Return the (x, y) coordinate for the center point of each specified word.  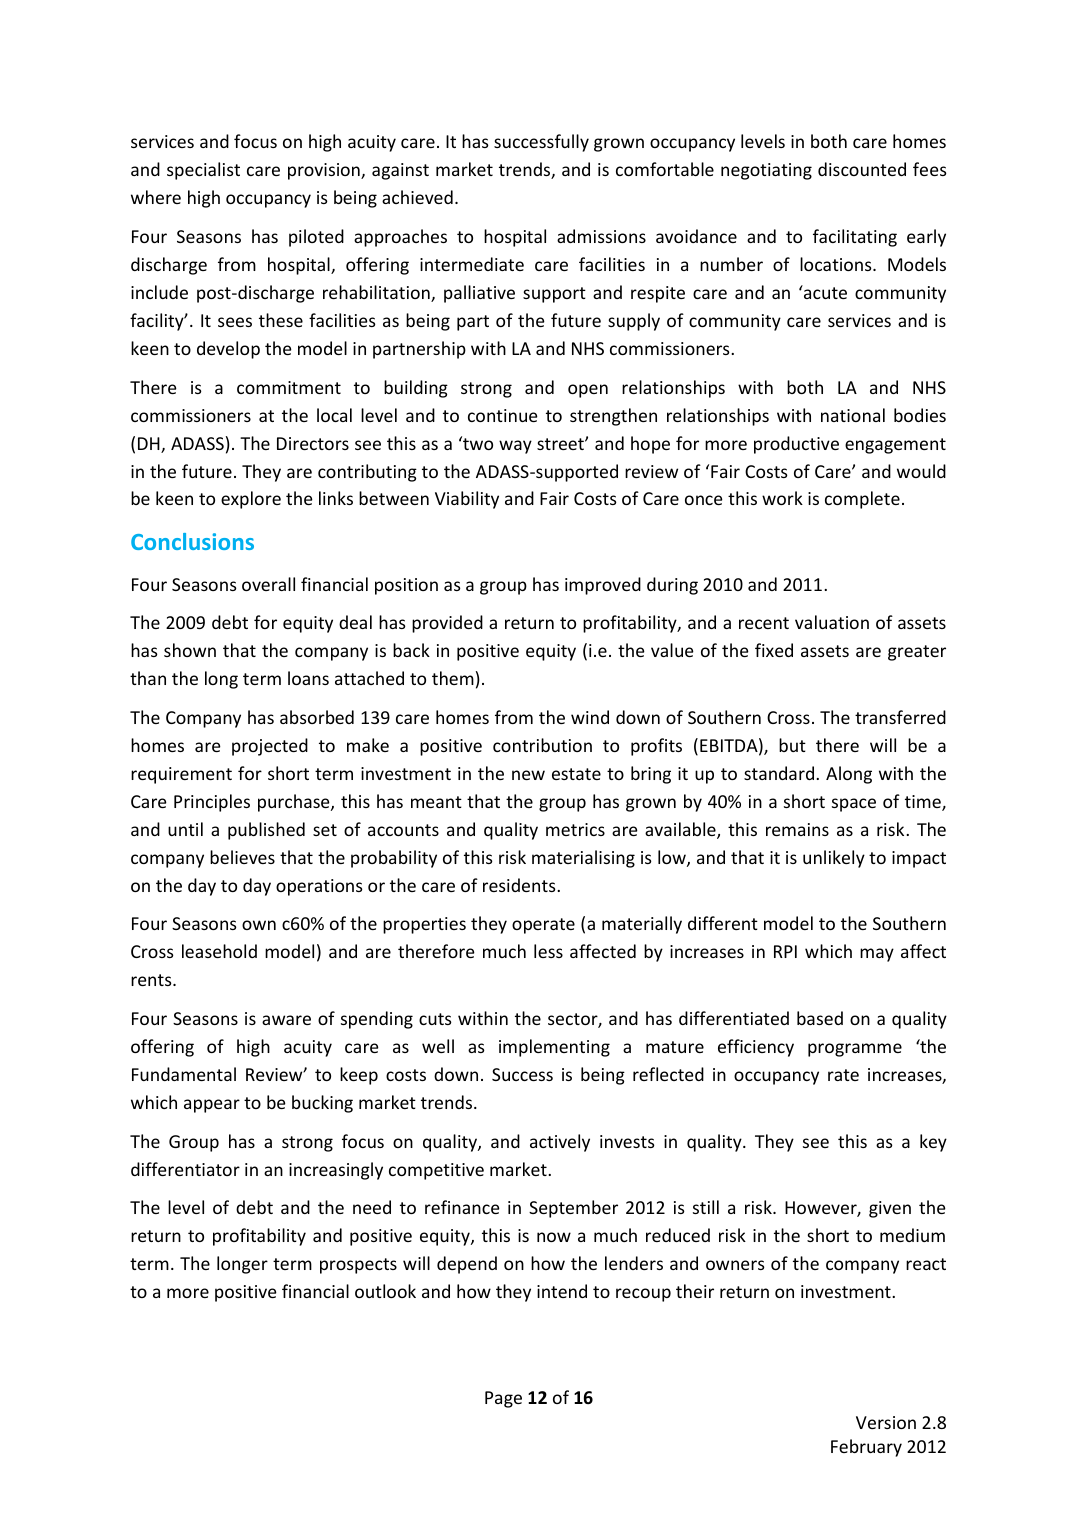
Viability (467, 500)
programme (855, 1050)
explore (251, 500)
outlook (385, 1291)
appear (212, 1106)
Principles (212, 803)
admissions (601, 236)
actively (560, 1143)
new (528, 775)
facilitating (855, 238)
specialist (203, 171)
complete (862, 500)
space (854, 805)
